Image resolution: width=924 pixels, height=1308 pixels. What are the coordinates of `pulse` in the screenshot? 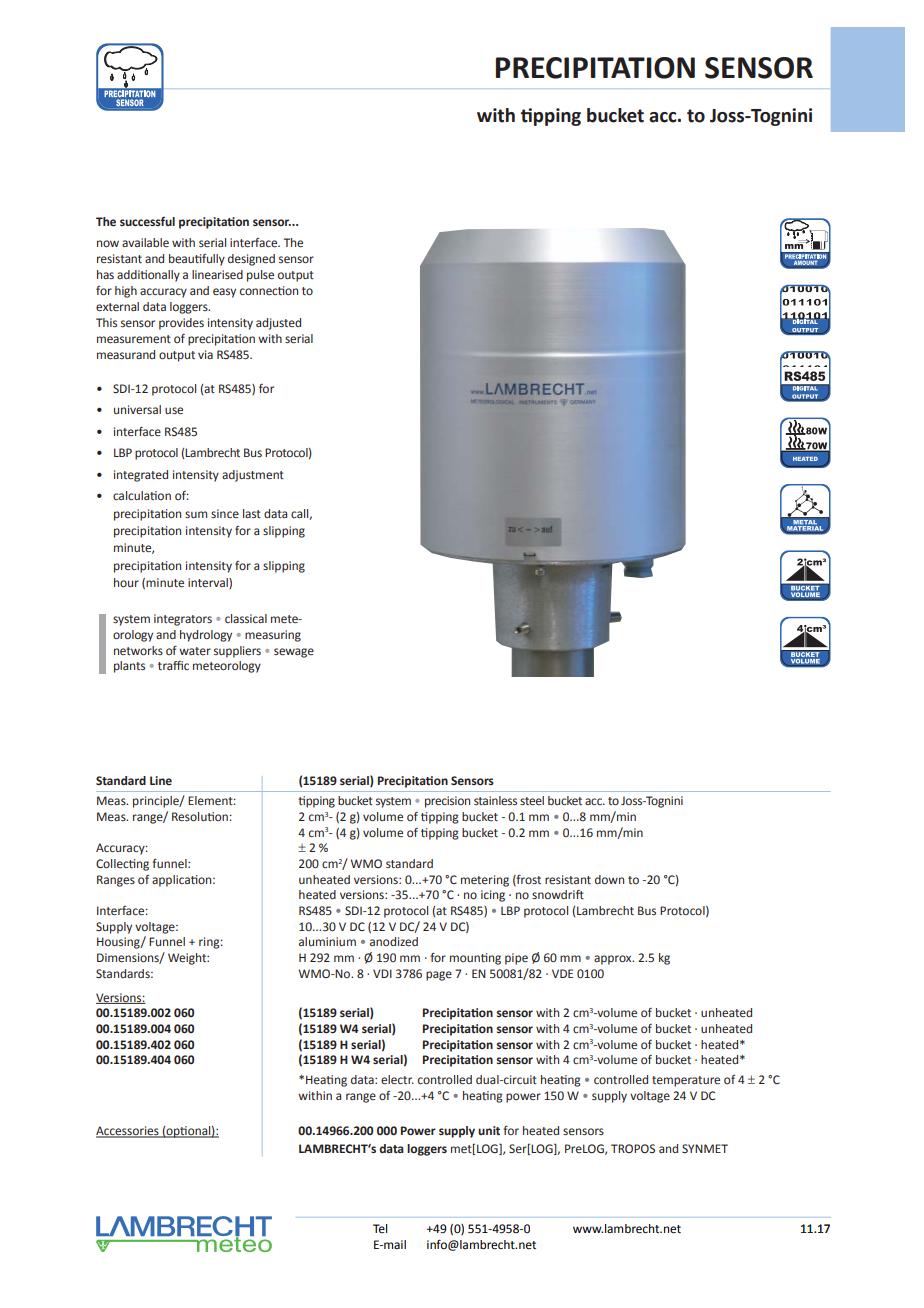 It's located at (260, 276).
